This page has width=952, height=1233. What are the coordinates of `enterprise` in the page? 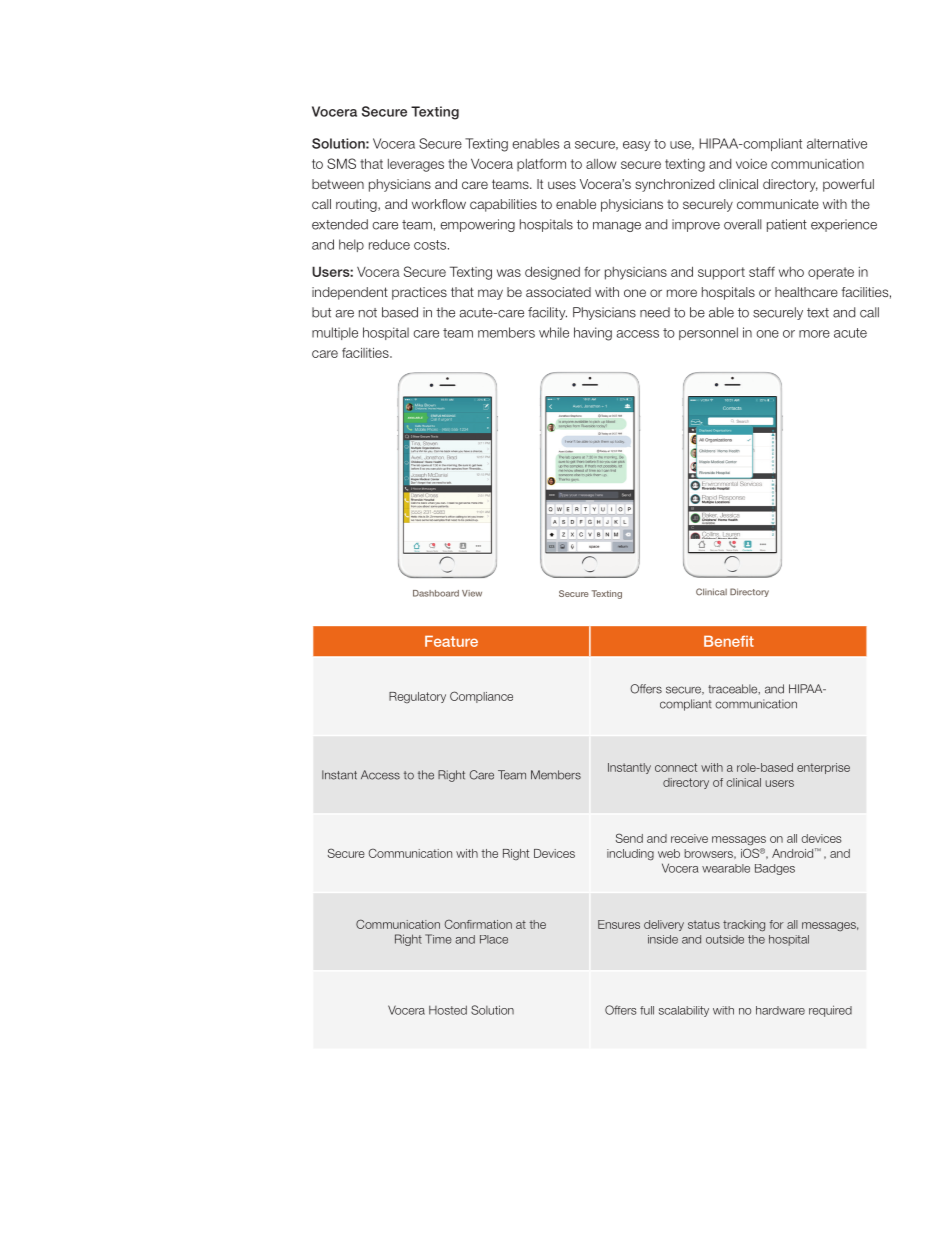 It's located at (823, 768).
